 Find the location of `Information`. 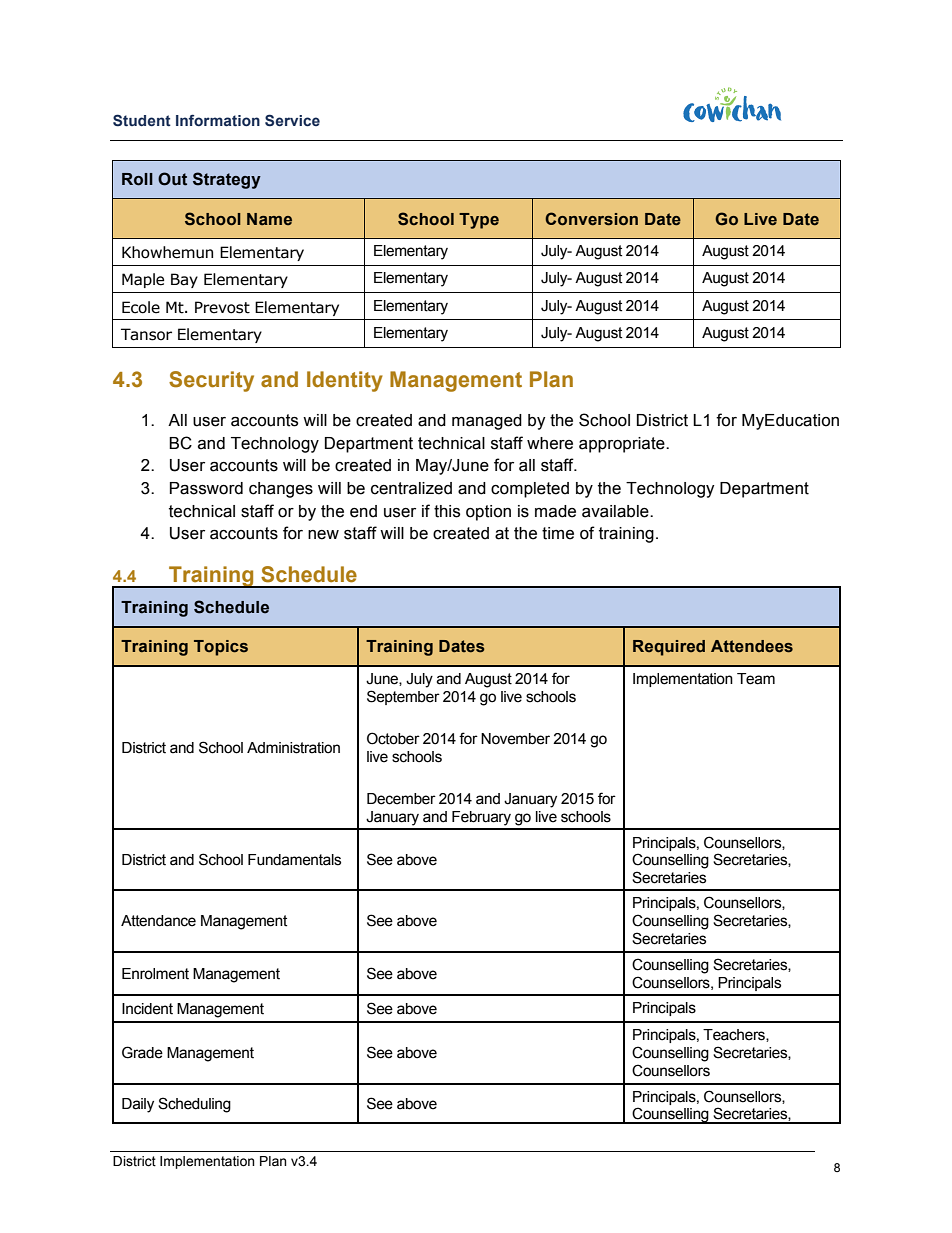

Information is located at coordinates (218, 120).
